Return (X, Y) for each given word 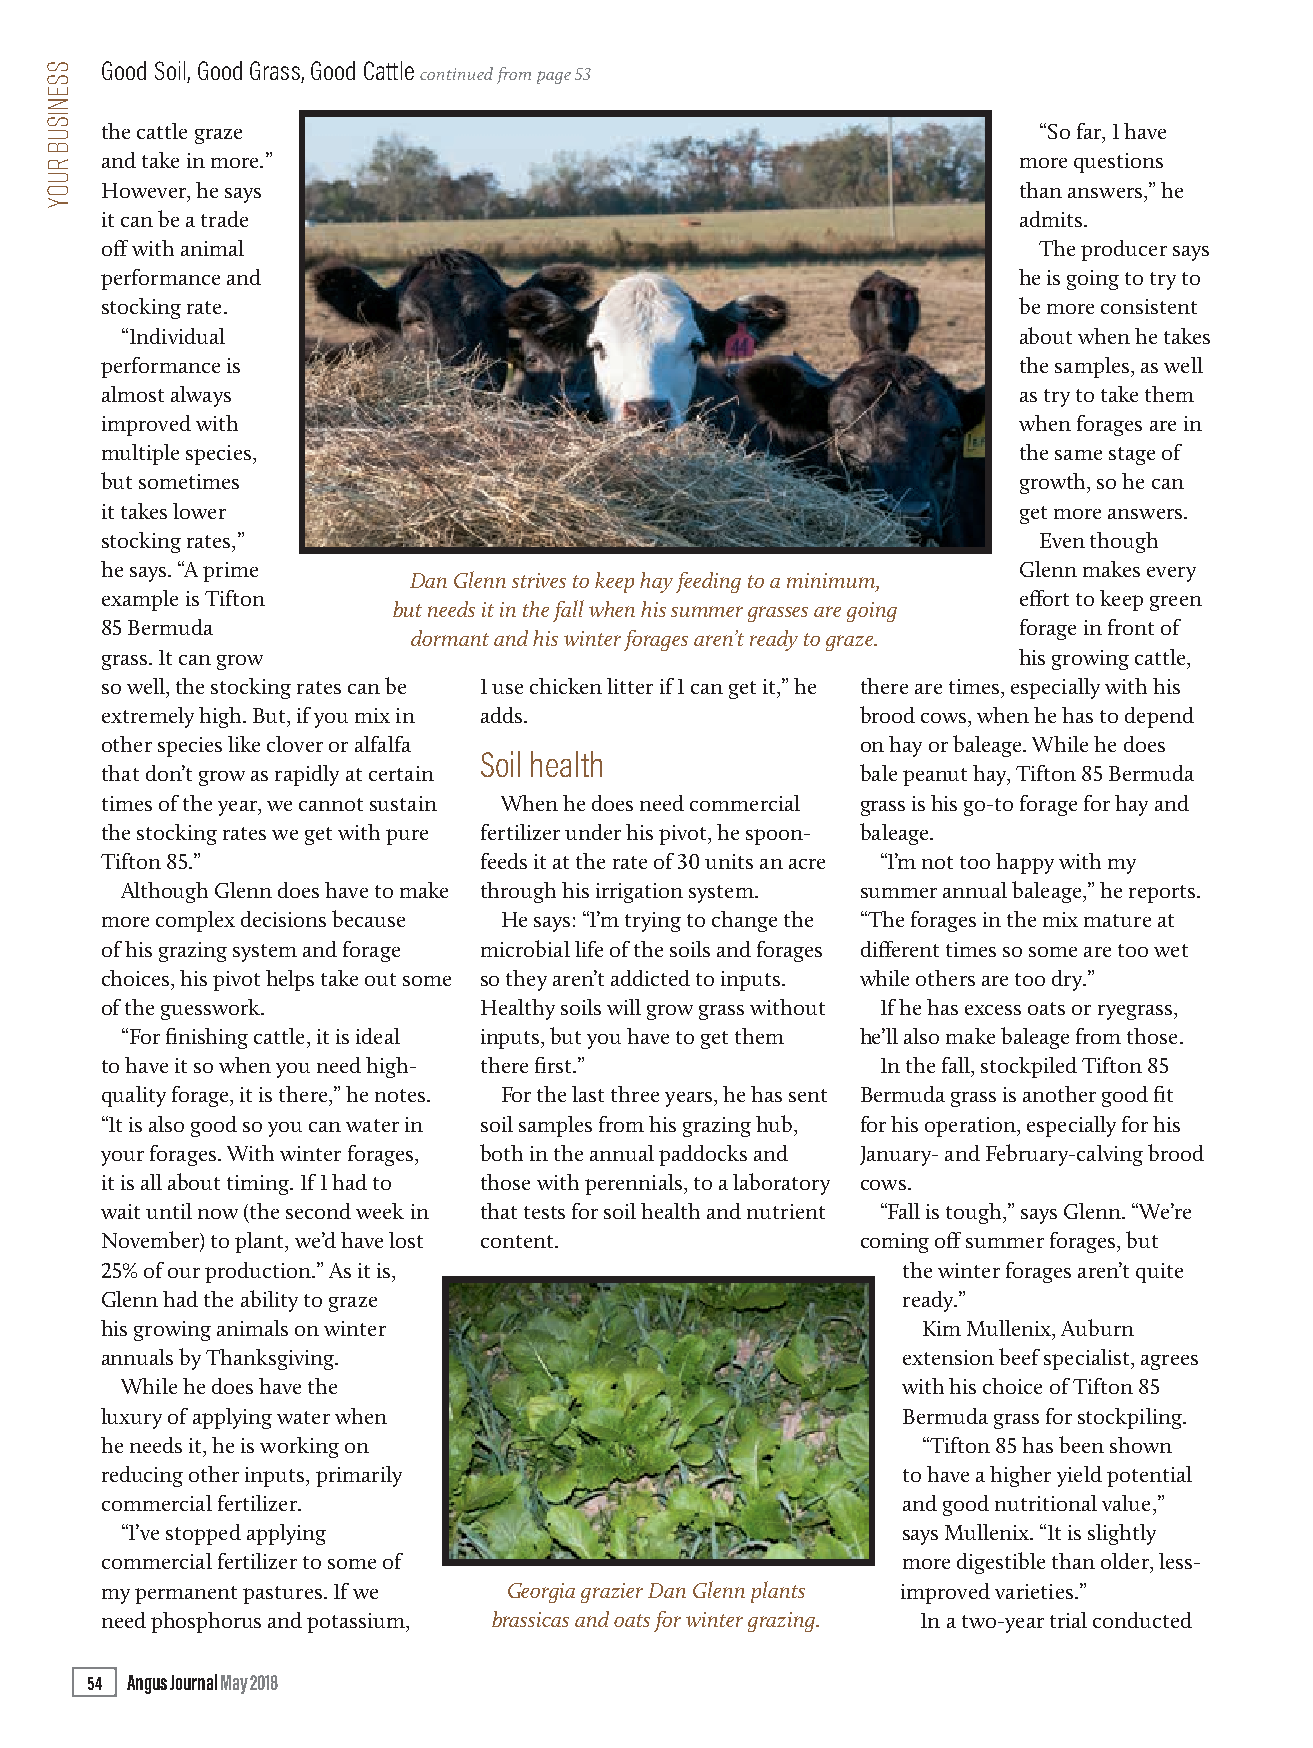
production (259, 1272)
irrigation (639, 893)
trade (224, 219)
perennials (633, 1184)
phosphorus (206, 1622)
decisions (283, 919)
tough (975, 1213)
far (1090, 132)
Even (1062, 540)
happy (1025, 863)
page (554, 77)
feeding (708, 582)
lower (199, 511)
